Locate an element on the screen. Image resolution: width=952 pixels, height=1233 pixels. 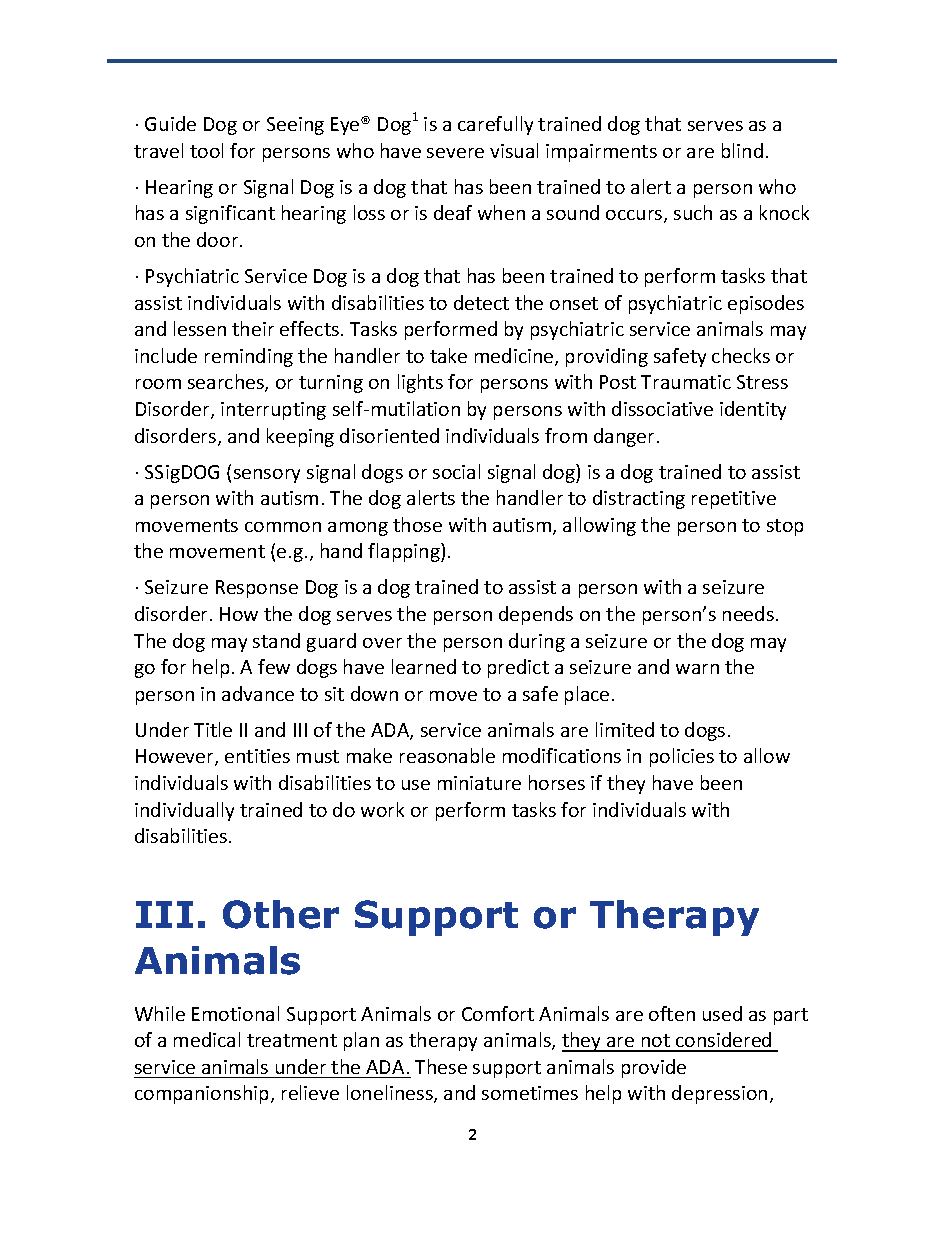
These is located at coordinates (441, 1066).
